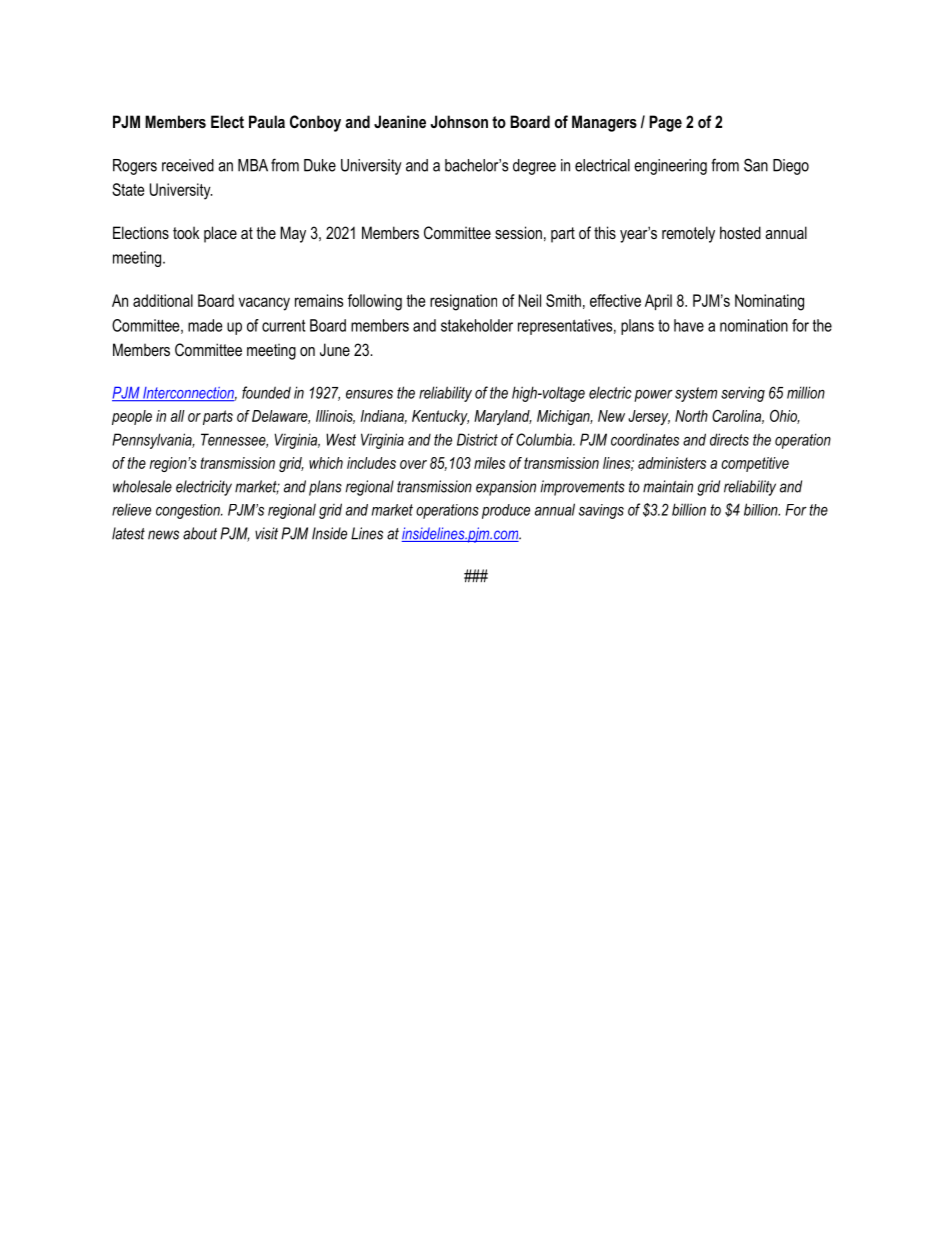 This page has height=1233, width=952. What do you see at coordinates (518, 232) in the page?
I see `session` at bounding box center [518, 232].
